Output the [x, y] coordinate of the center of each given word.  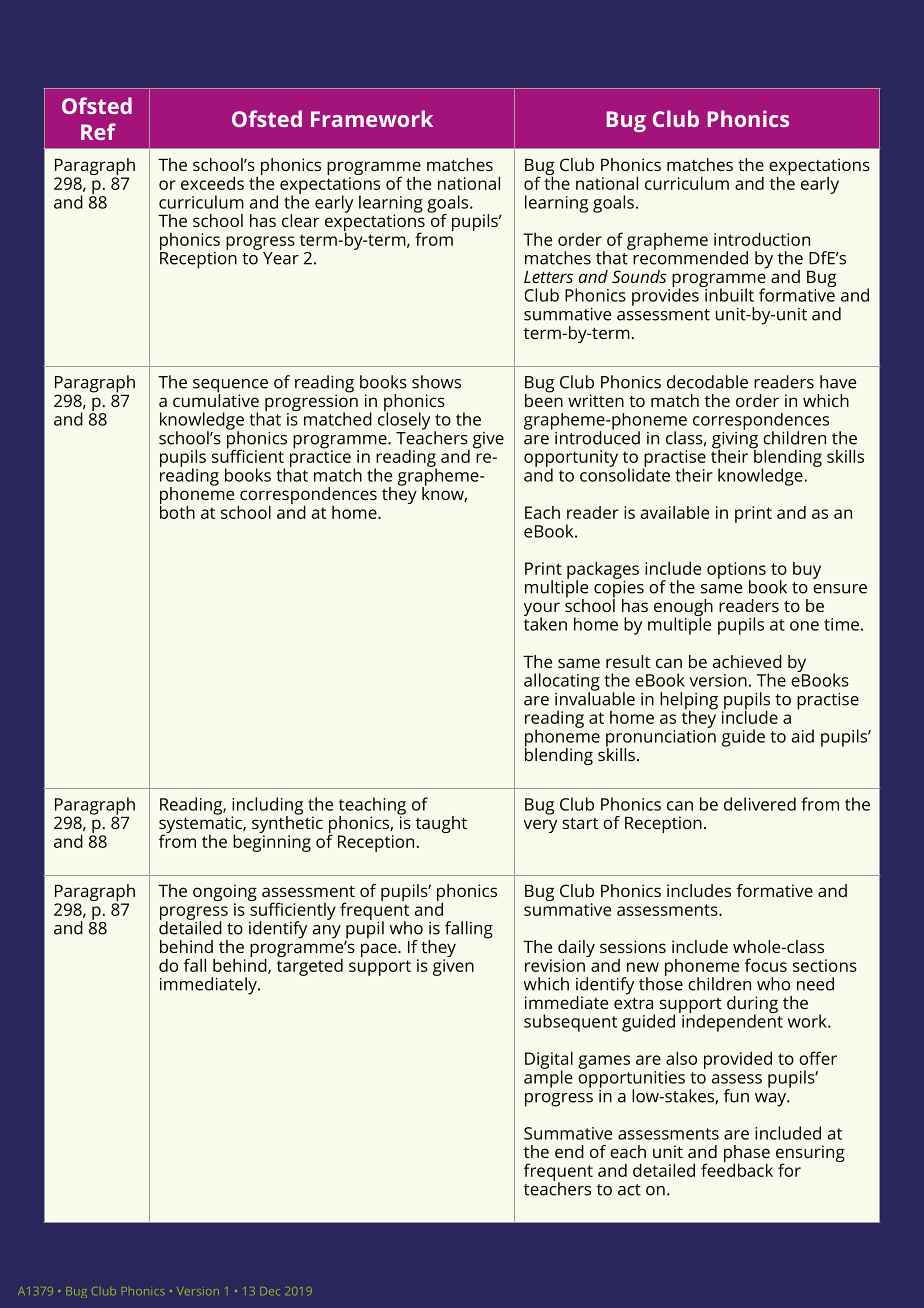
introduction [762, 239]
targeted [310, 966]
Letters [548, 276]
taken [545, 623]
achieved [747, 661]
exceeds [212, 183]
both [177, 511]
